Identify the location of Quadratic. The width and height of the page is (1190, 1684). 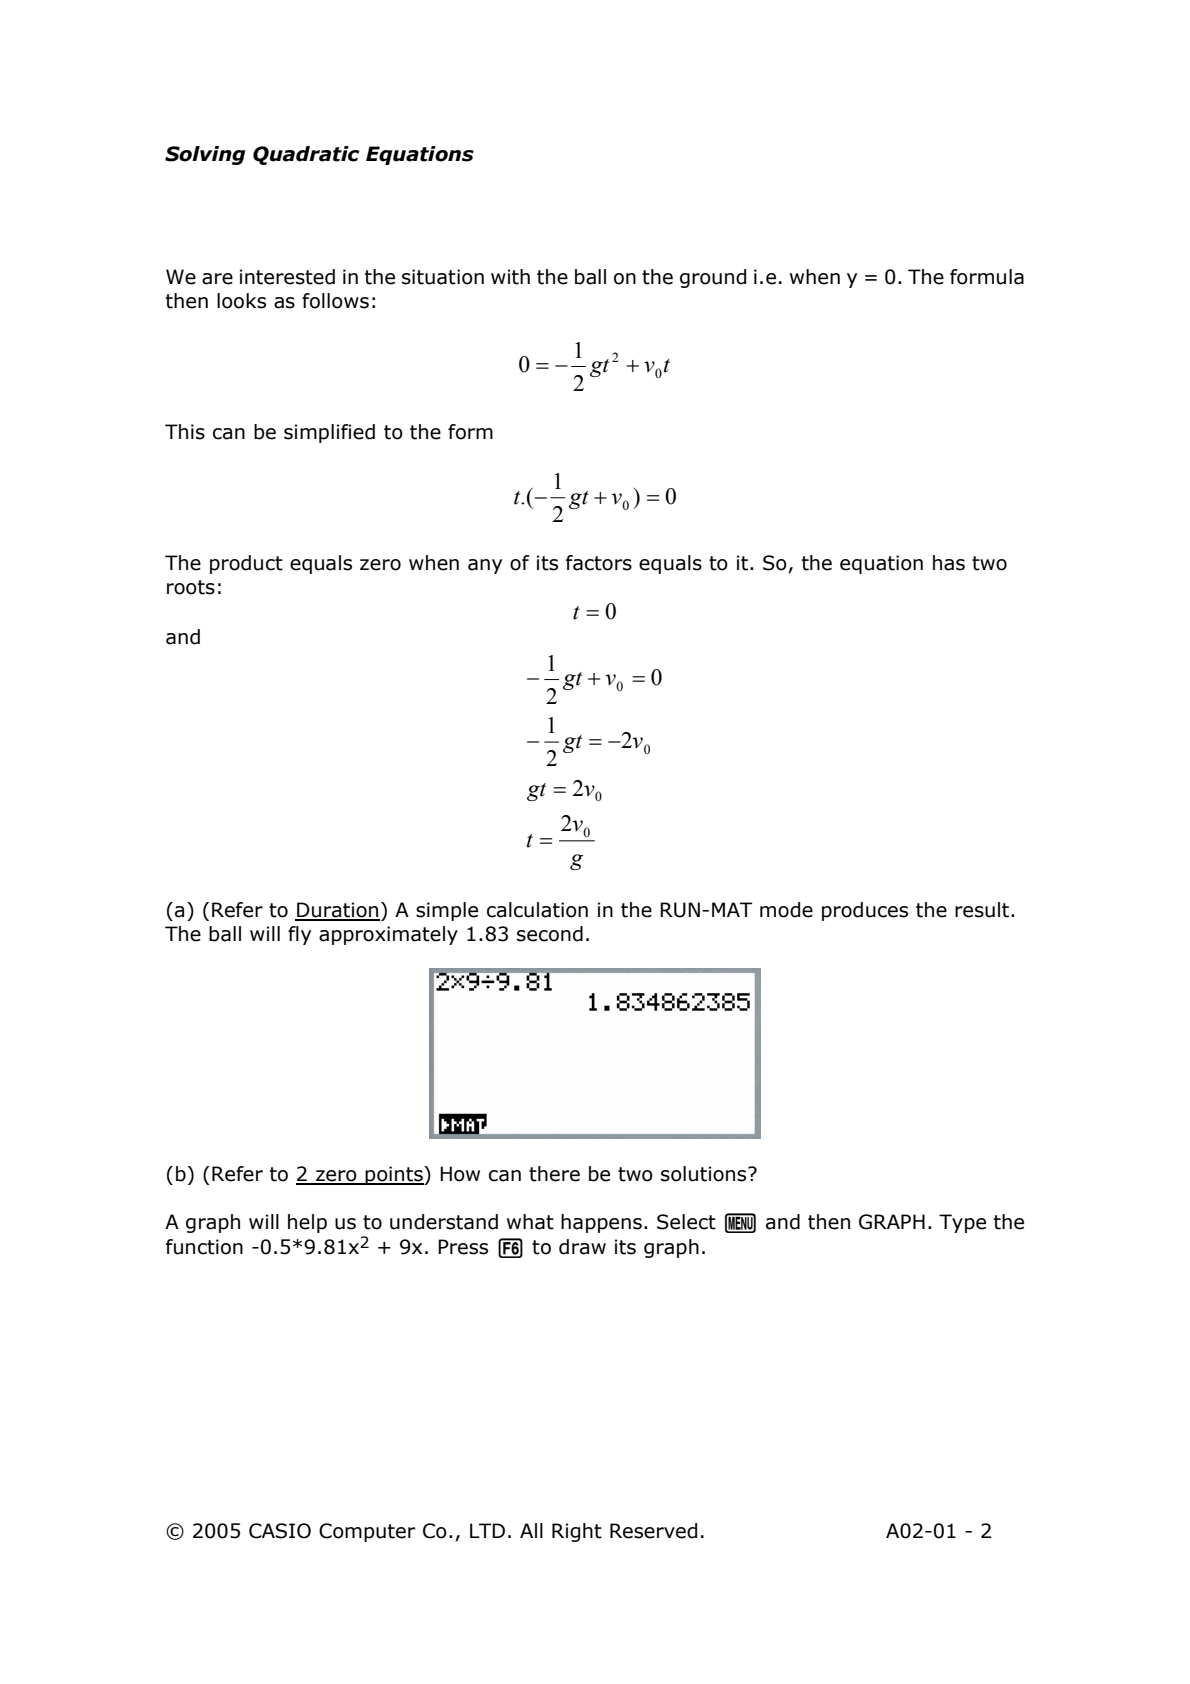
(306, 155).
